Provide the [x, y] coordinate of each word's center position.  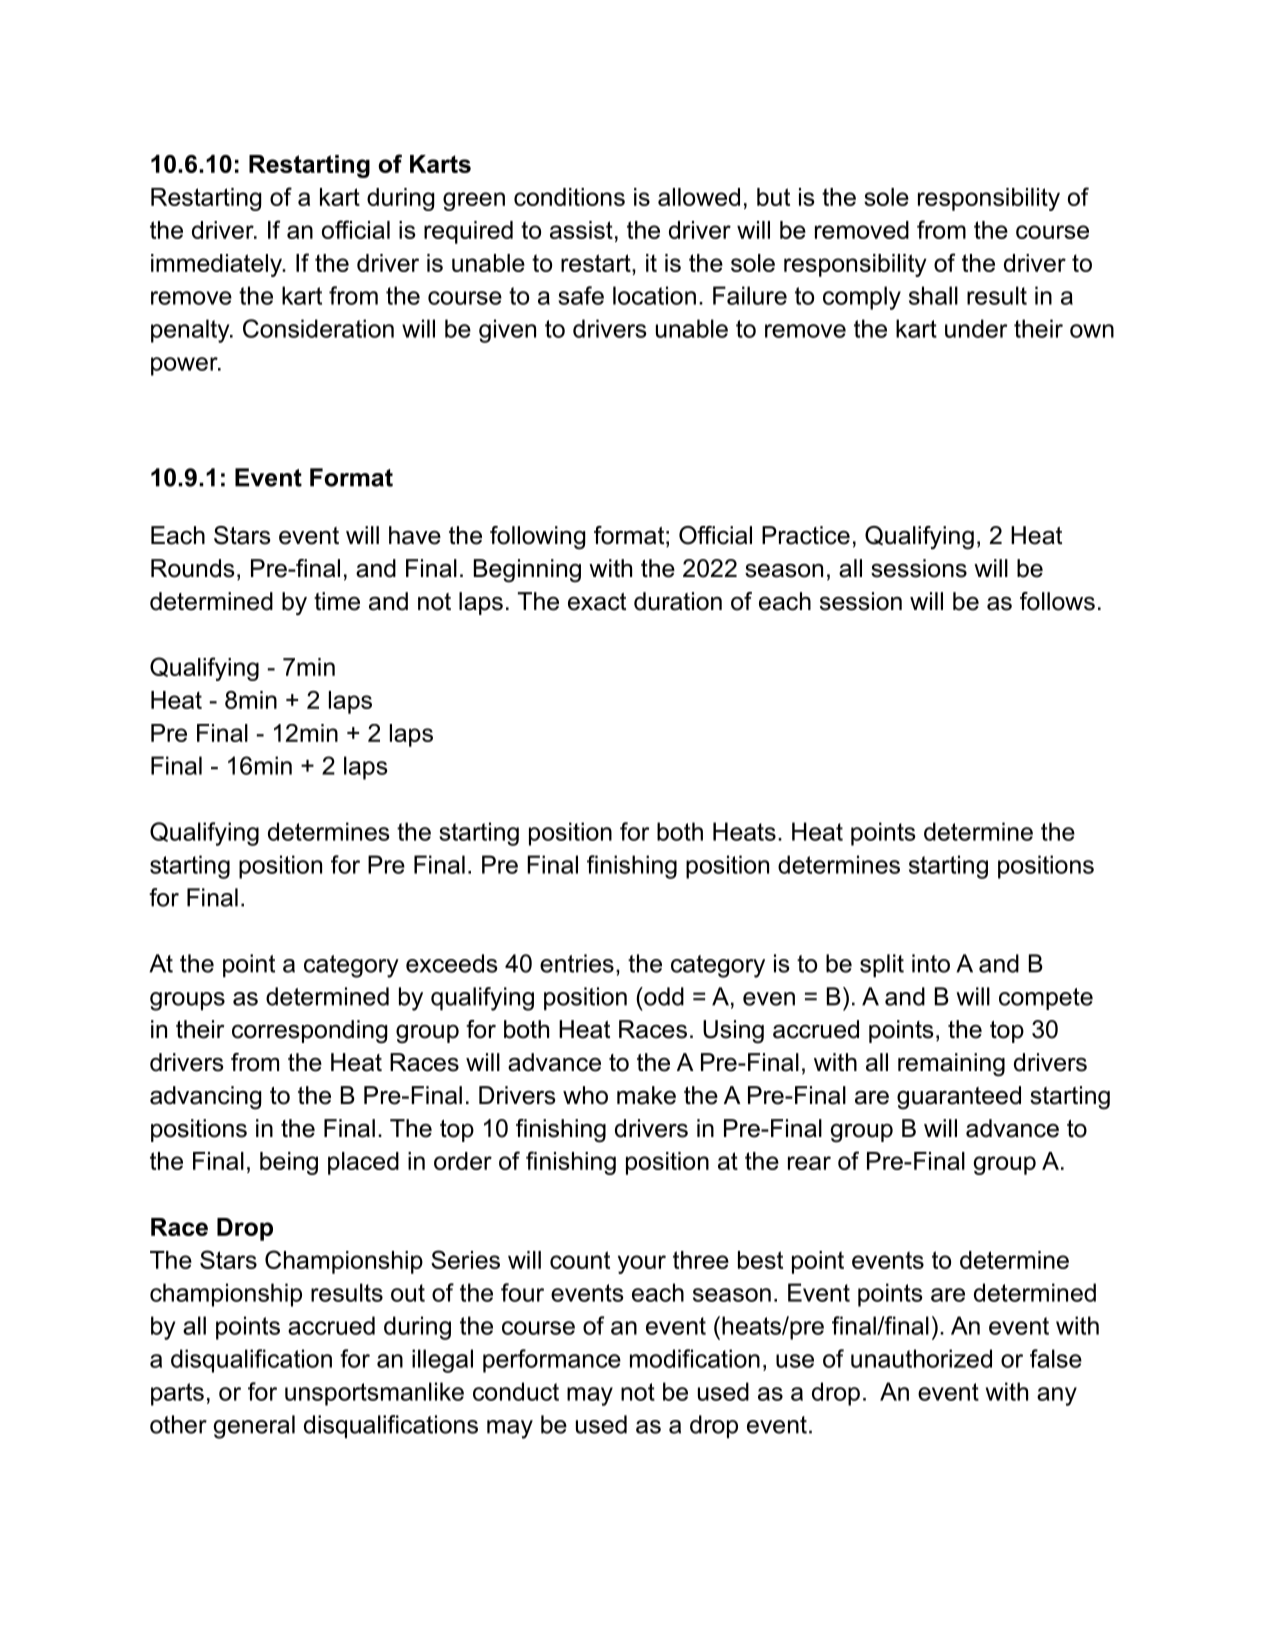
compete [1046, 999]
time [337, 601]
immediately [217, 265]
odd [663, 996]
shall [933, 295]
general [254, 1427]
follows [1057, 601]
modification [695, 1358]
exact [597, 602]
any [1057, 1396]
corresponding [309, 1032]
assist [581, 230]
